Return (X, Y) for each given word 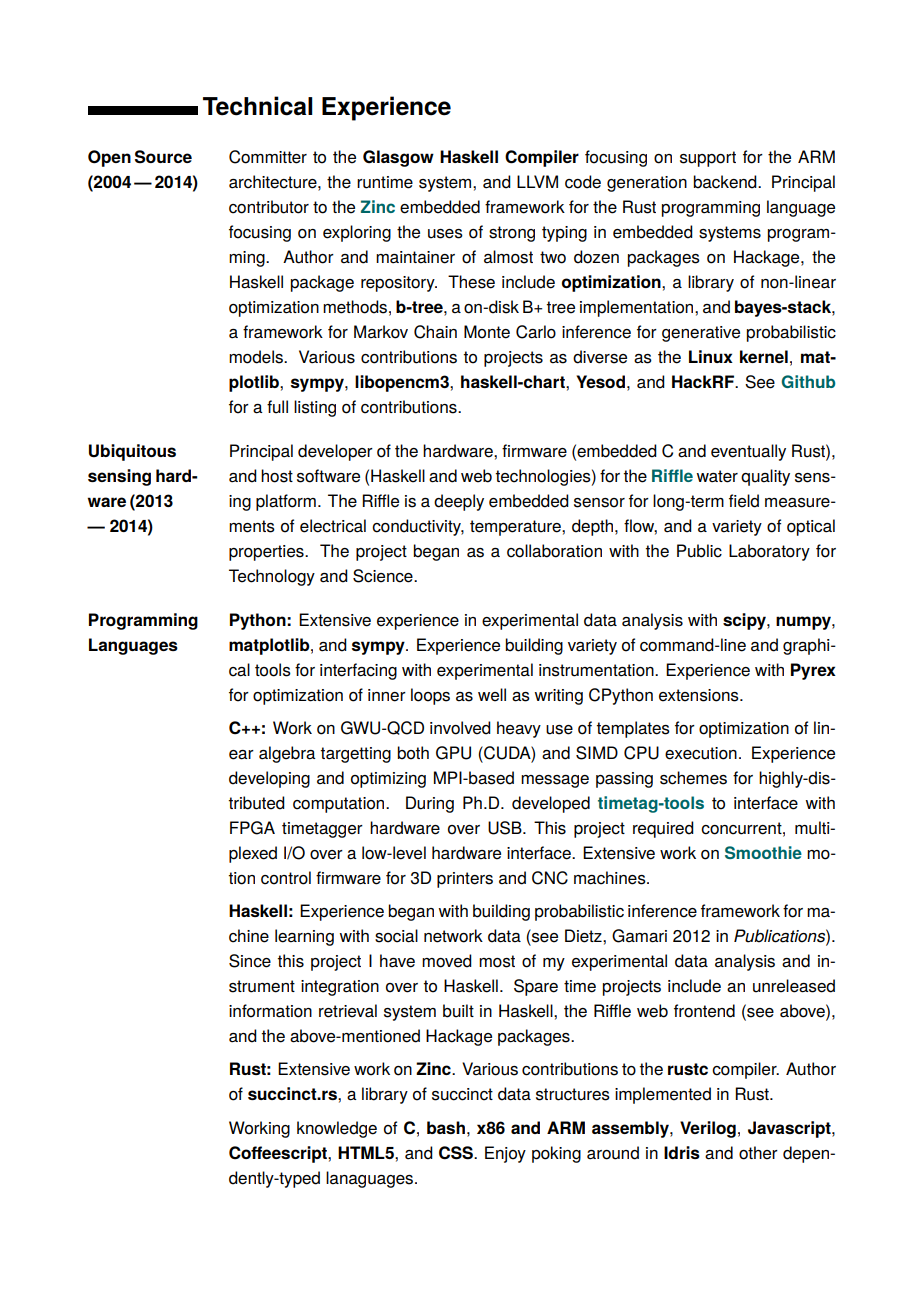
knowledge (337, 1129)
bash (446, 1127)
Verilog (708, 1129)
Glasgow (398, 158)
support (708, 159)
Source (163, 157)
